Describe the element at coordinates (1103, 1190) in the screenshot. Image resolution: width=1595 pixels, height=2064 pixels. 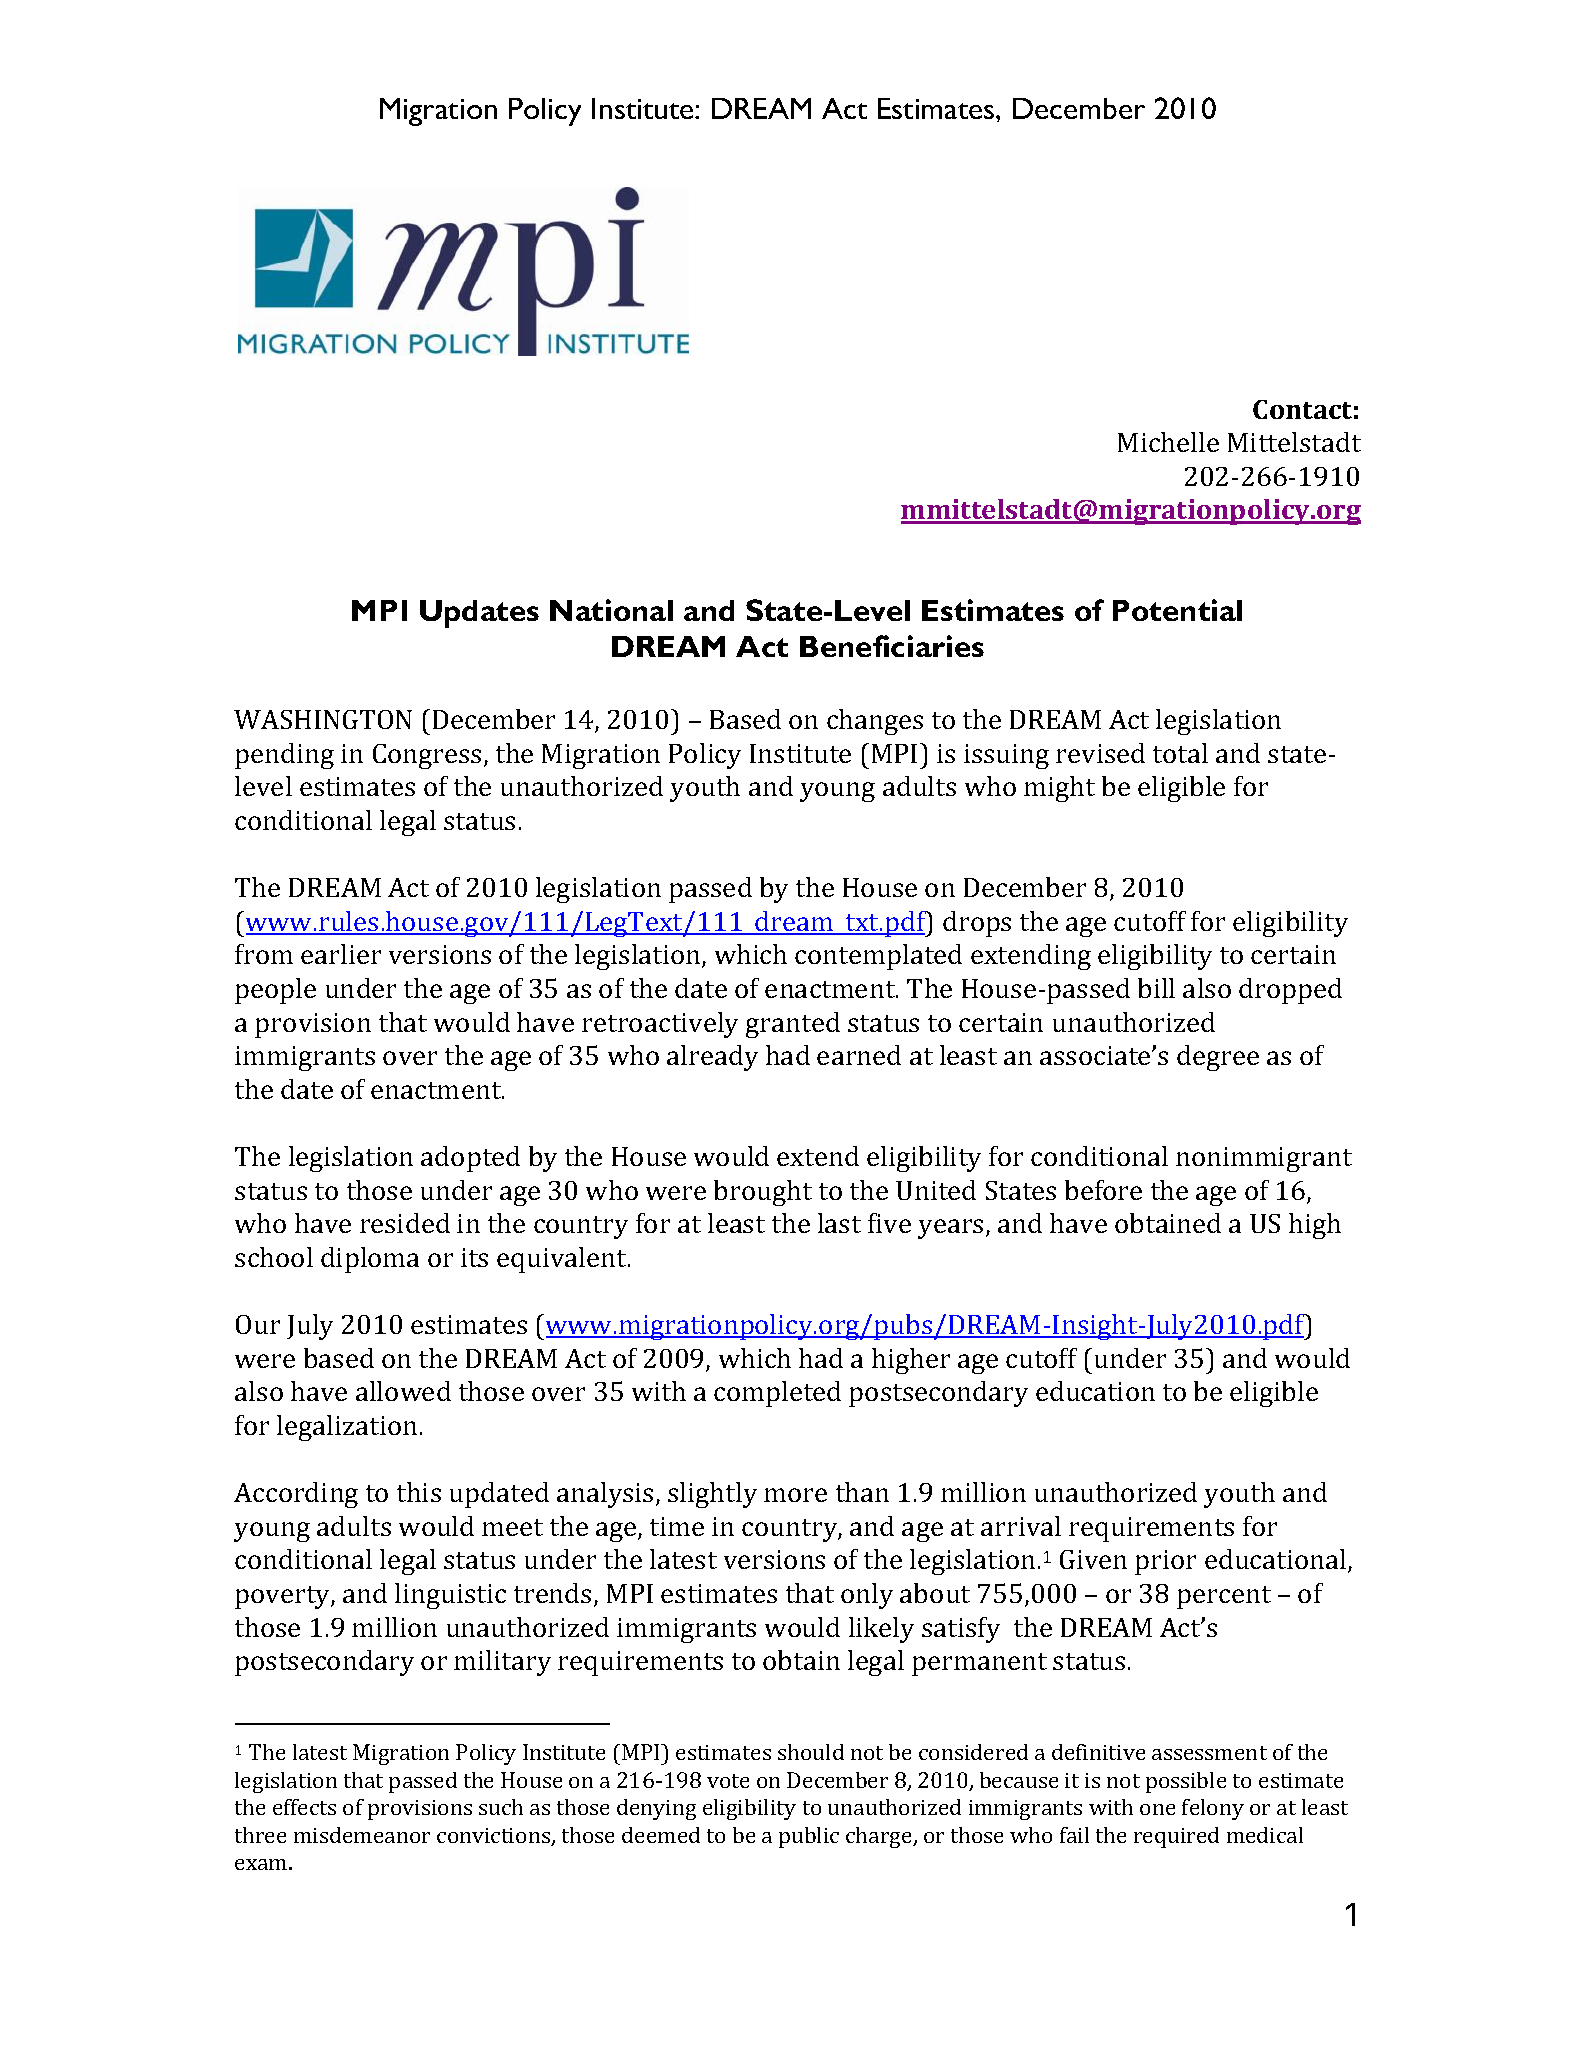
I see `before` at that location.
